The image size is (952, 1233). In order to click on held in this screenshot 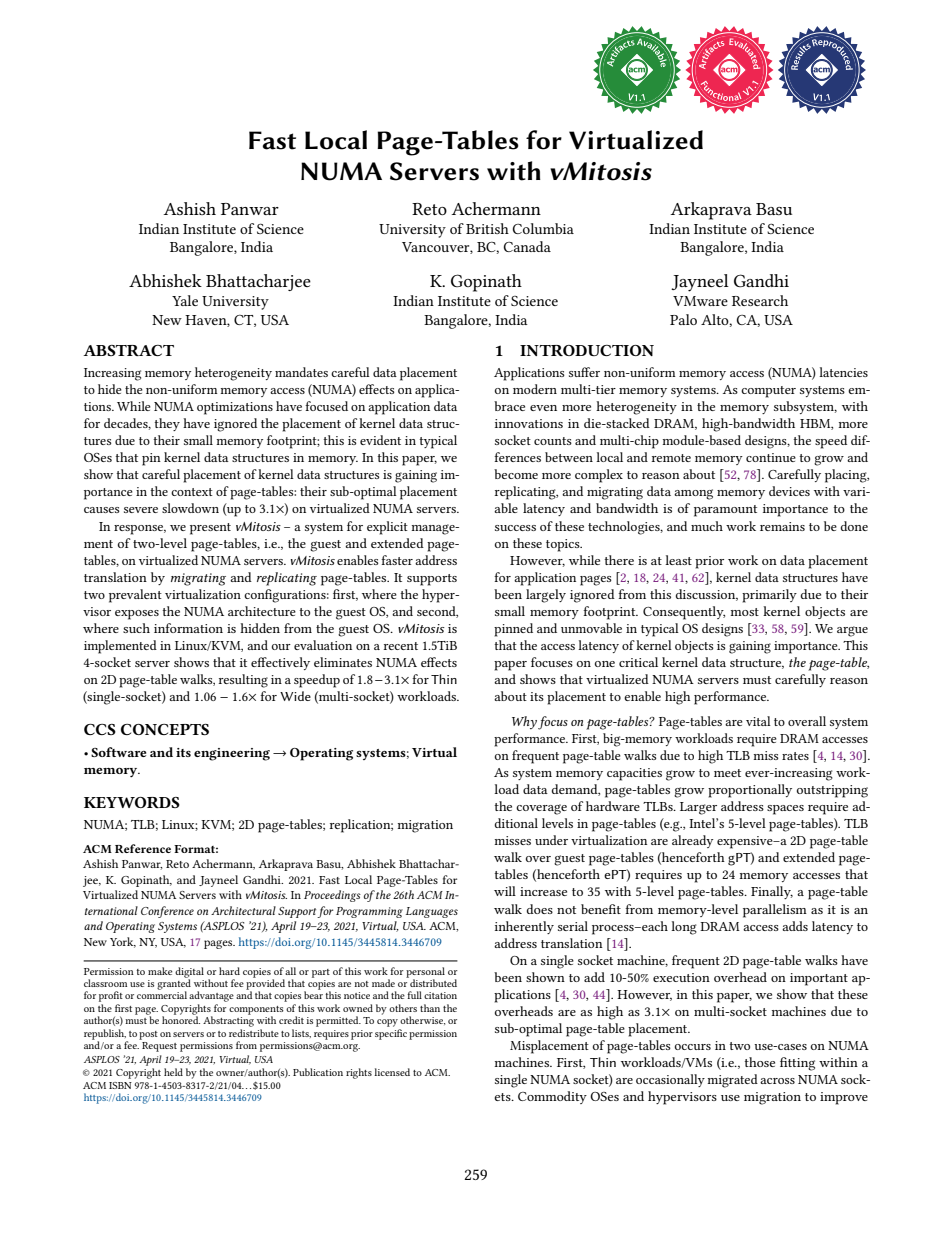, I will do `click(173, 1072)`.
